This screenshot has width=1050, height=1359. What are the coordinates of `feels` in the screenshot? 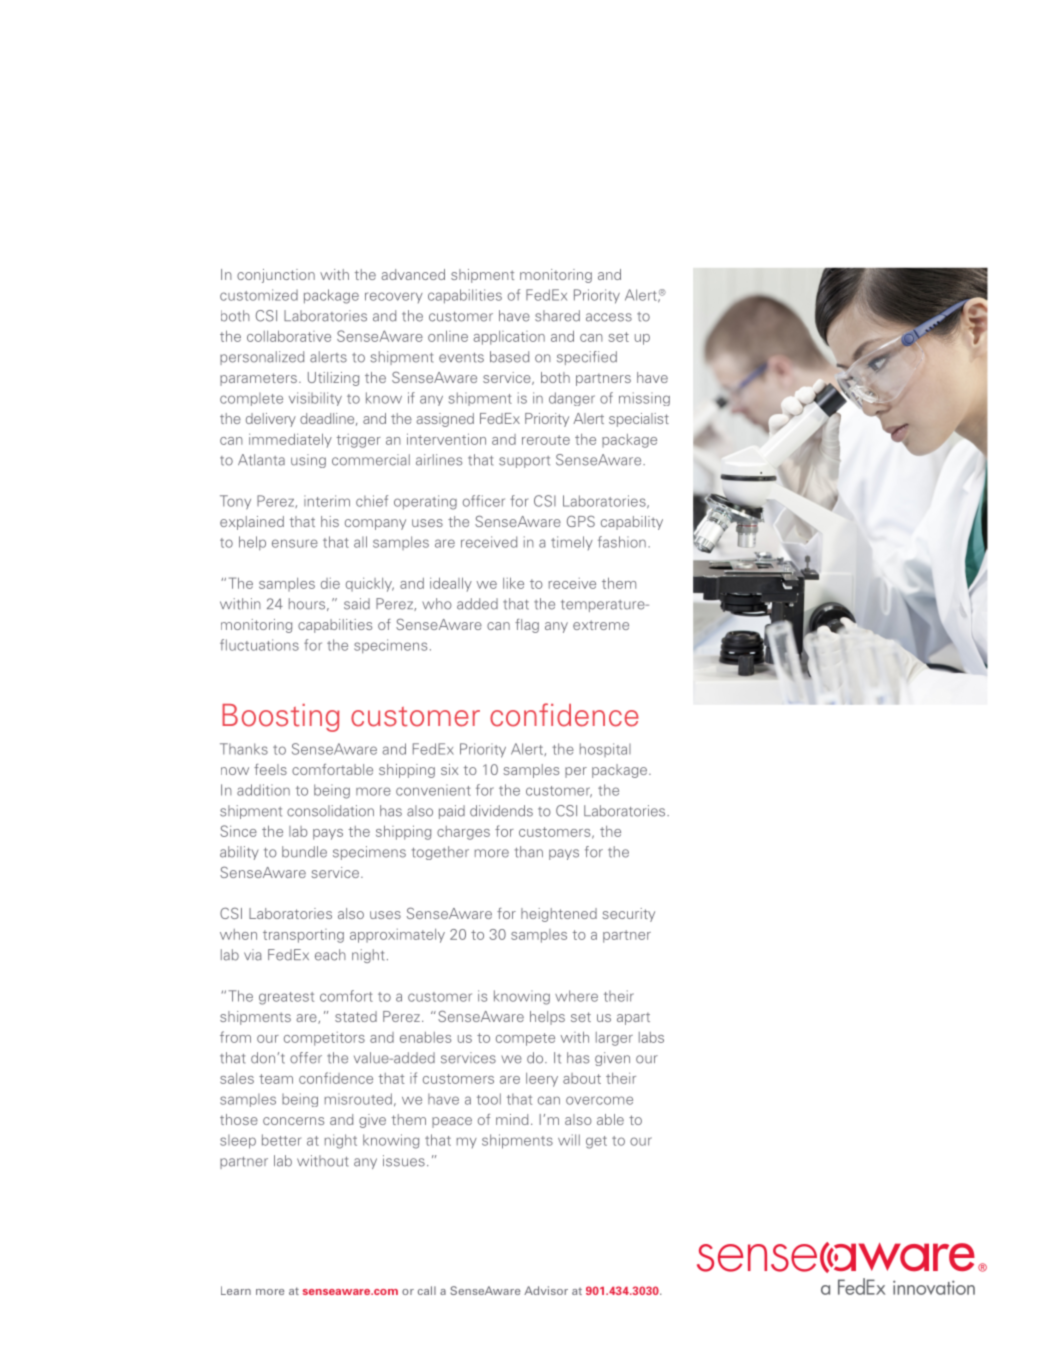 It's located at (270, 769).
